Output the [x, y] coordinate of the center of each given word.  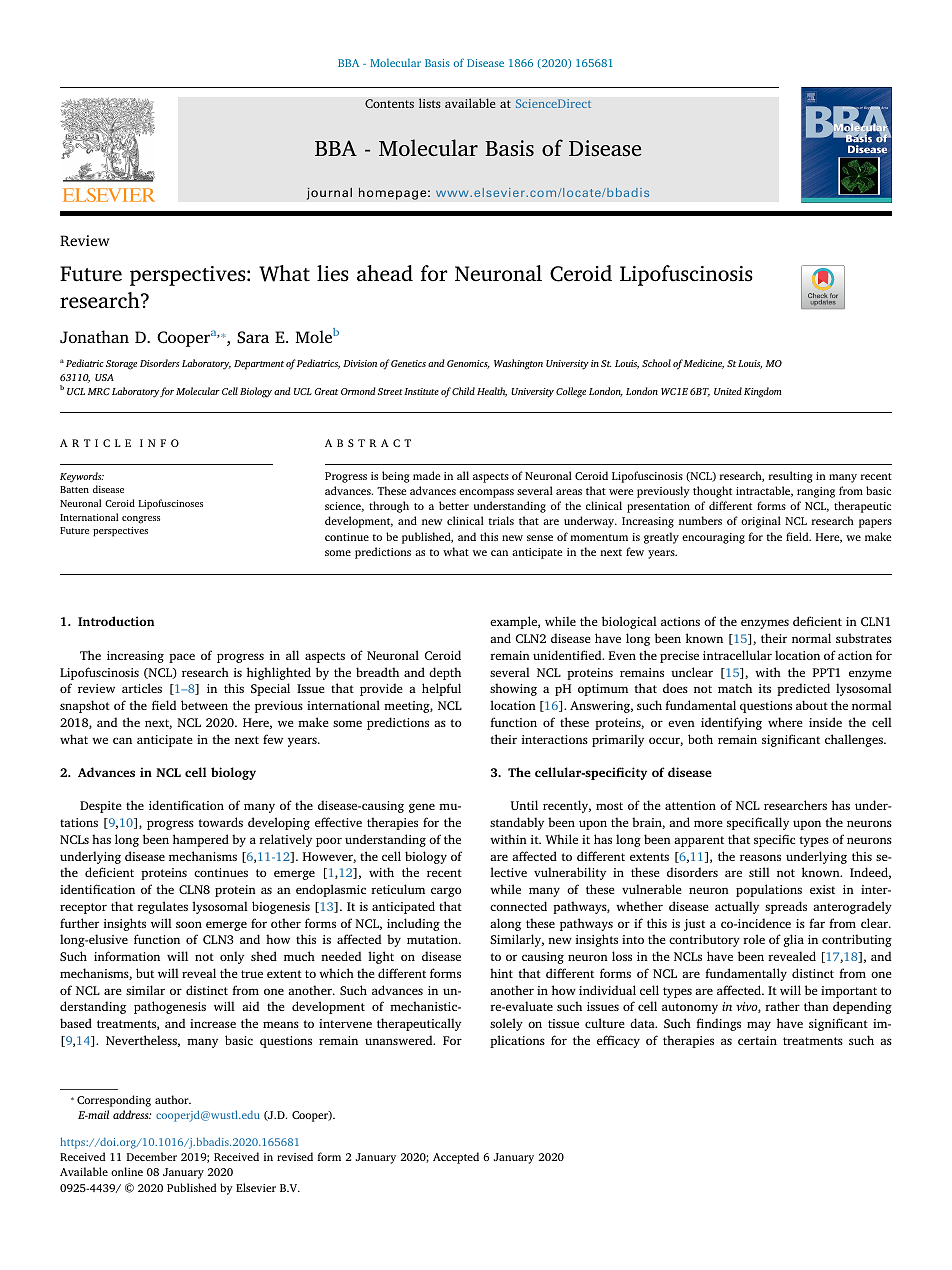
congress [141, 520]
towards [220, 822]
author [173, 1099]
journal [329, 193]
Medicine [704, 364]
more [708, 823]
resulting [790, 477]
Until [524, 805]
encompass [486, 493]
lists [430, 103]
